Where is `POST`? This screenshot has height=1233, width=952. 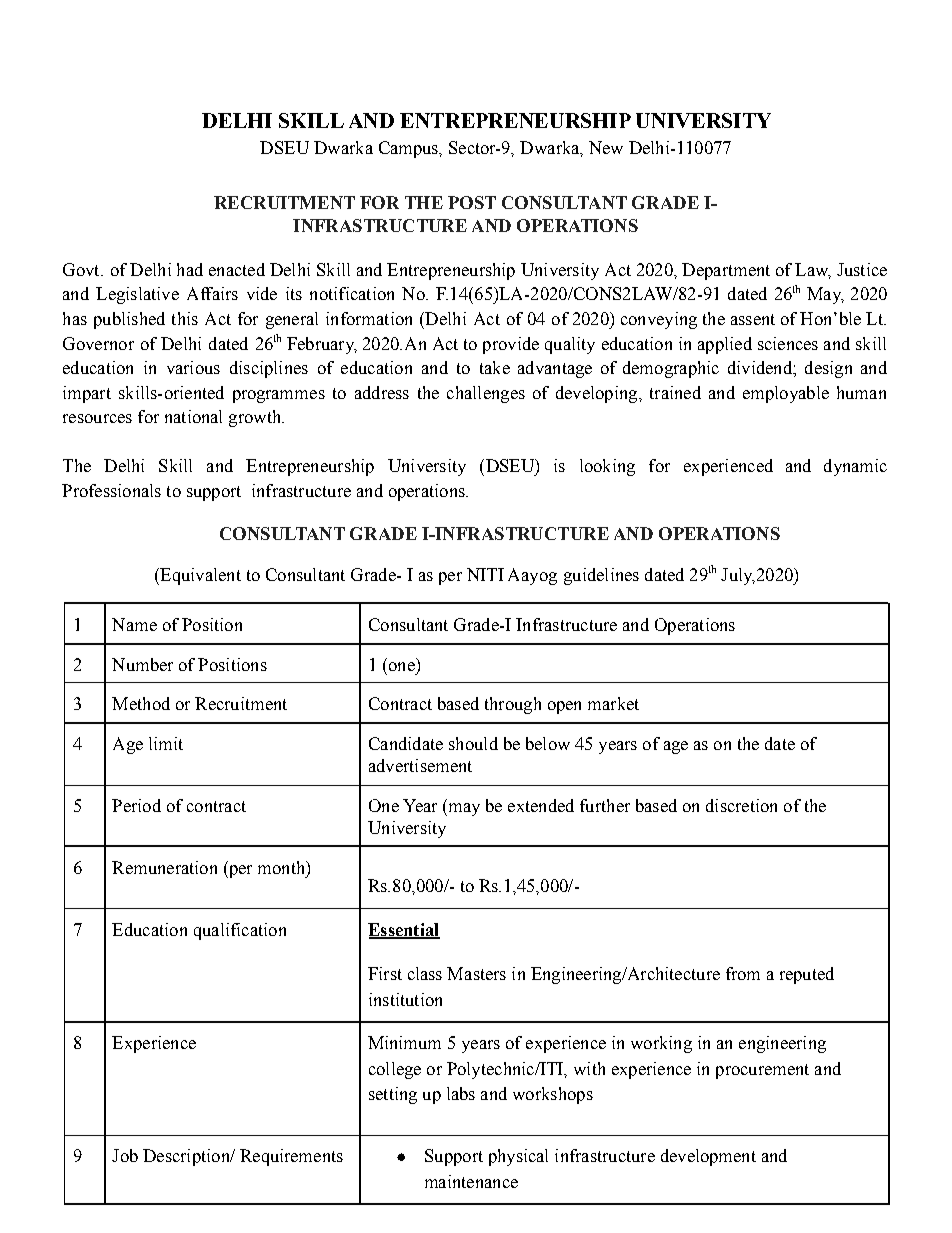 POST is located at coordinates (472, 202).
